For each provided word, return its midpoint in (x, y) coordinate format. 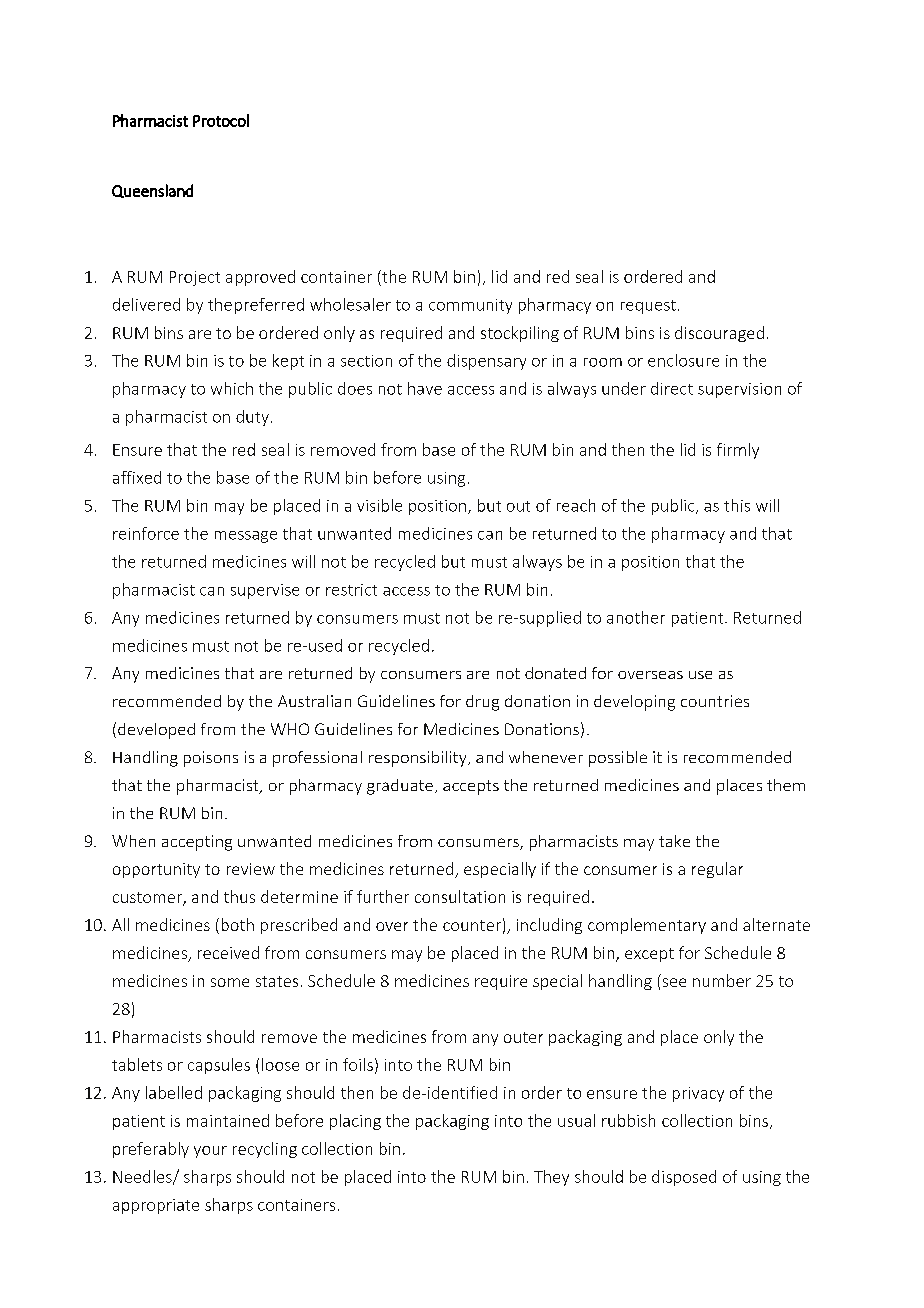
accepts (471, 787)
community (470, 306)
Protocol (221, 120)
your (210, 1152)
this (737, 505)
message (246, 537)
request (648, 307)
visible (379, 505)
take (674, 841)
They (551, 1178)
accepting (197, 843)
